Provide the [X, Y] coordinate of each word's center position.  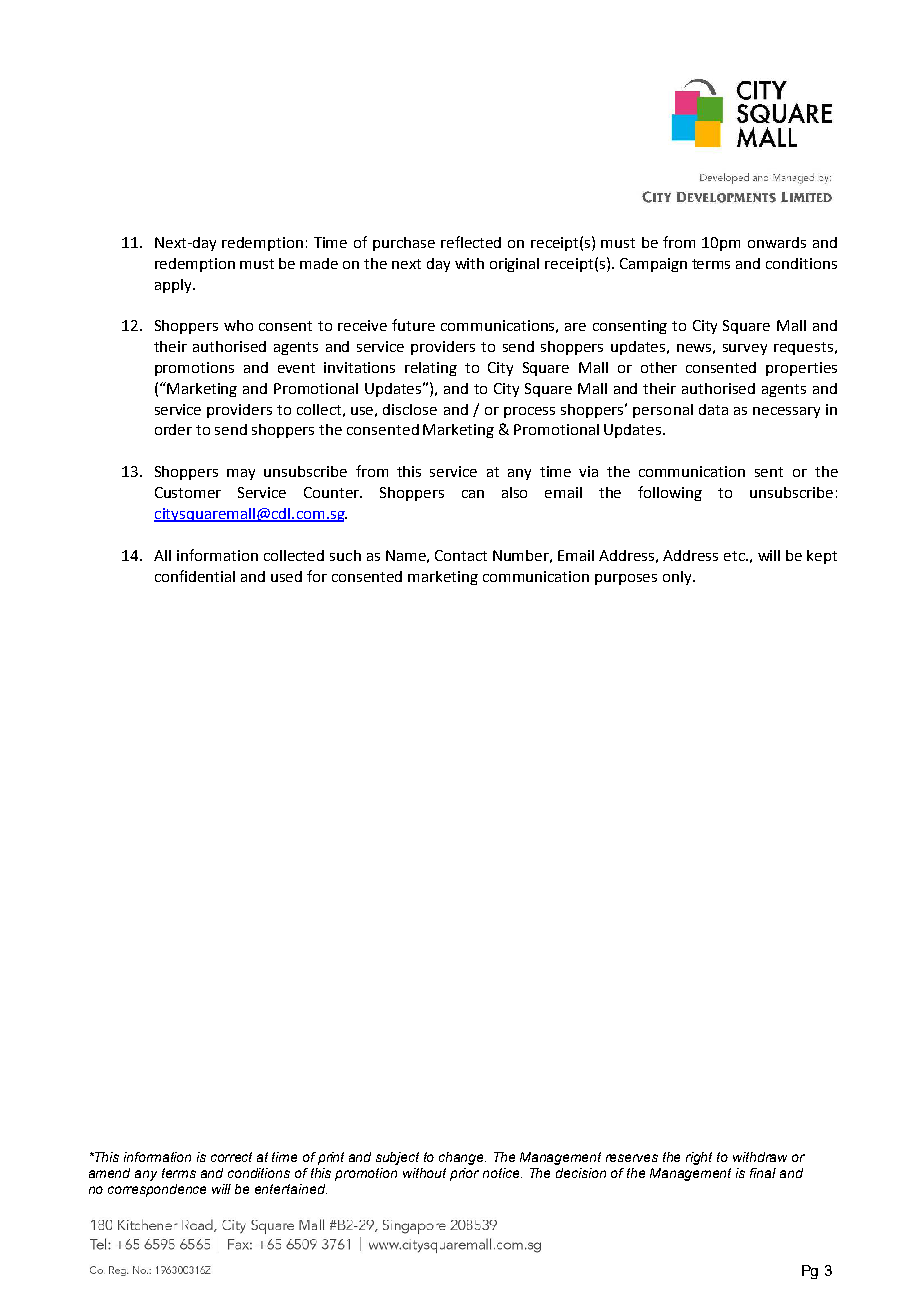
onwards [777, 242]
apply [174, 286]
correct [231, 1157]
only [678, 578]
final [763, 1173]
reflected [471, 242]
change [462, 1158]
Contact [461, 555]
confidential [195, 576]
